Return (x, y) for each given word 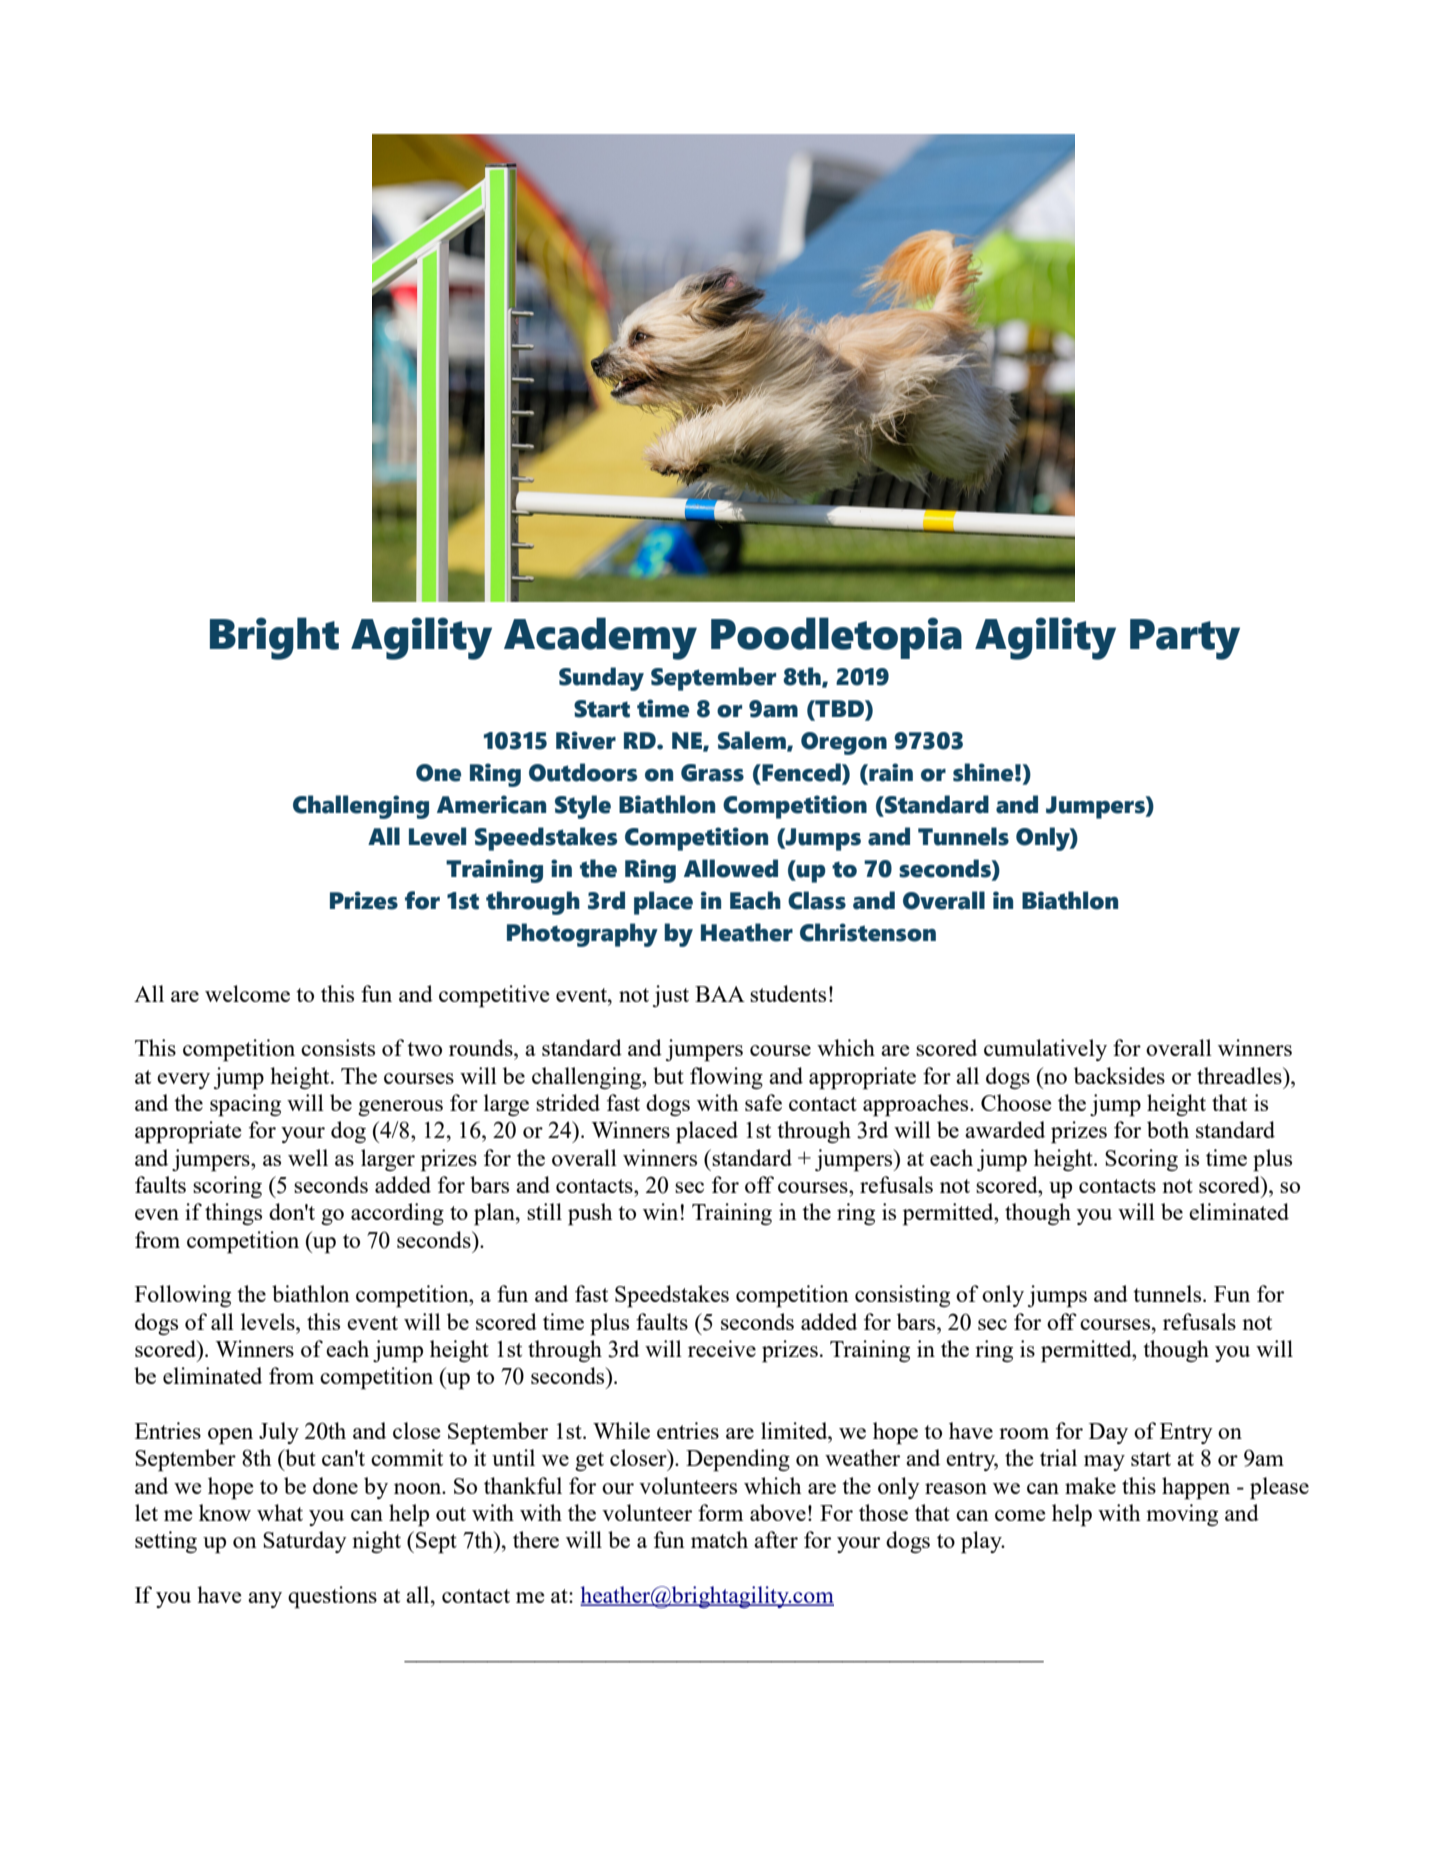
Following (183, 1296)
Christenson (868, 932)
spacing (245, 1105)
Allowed (731, 868)
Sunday (601, 679)
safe (763, 1102)
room (1024, 1433)
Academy (600, 638)
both (1168, 1129)
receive (722, 1348)
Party (1185, 639)
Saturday (305, 1542)
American (491, 804)
